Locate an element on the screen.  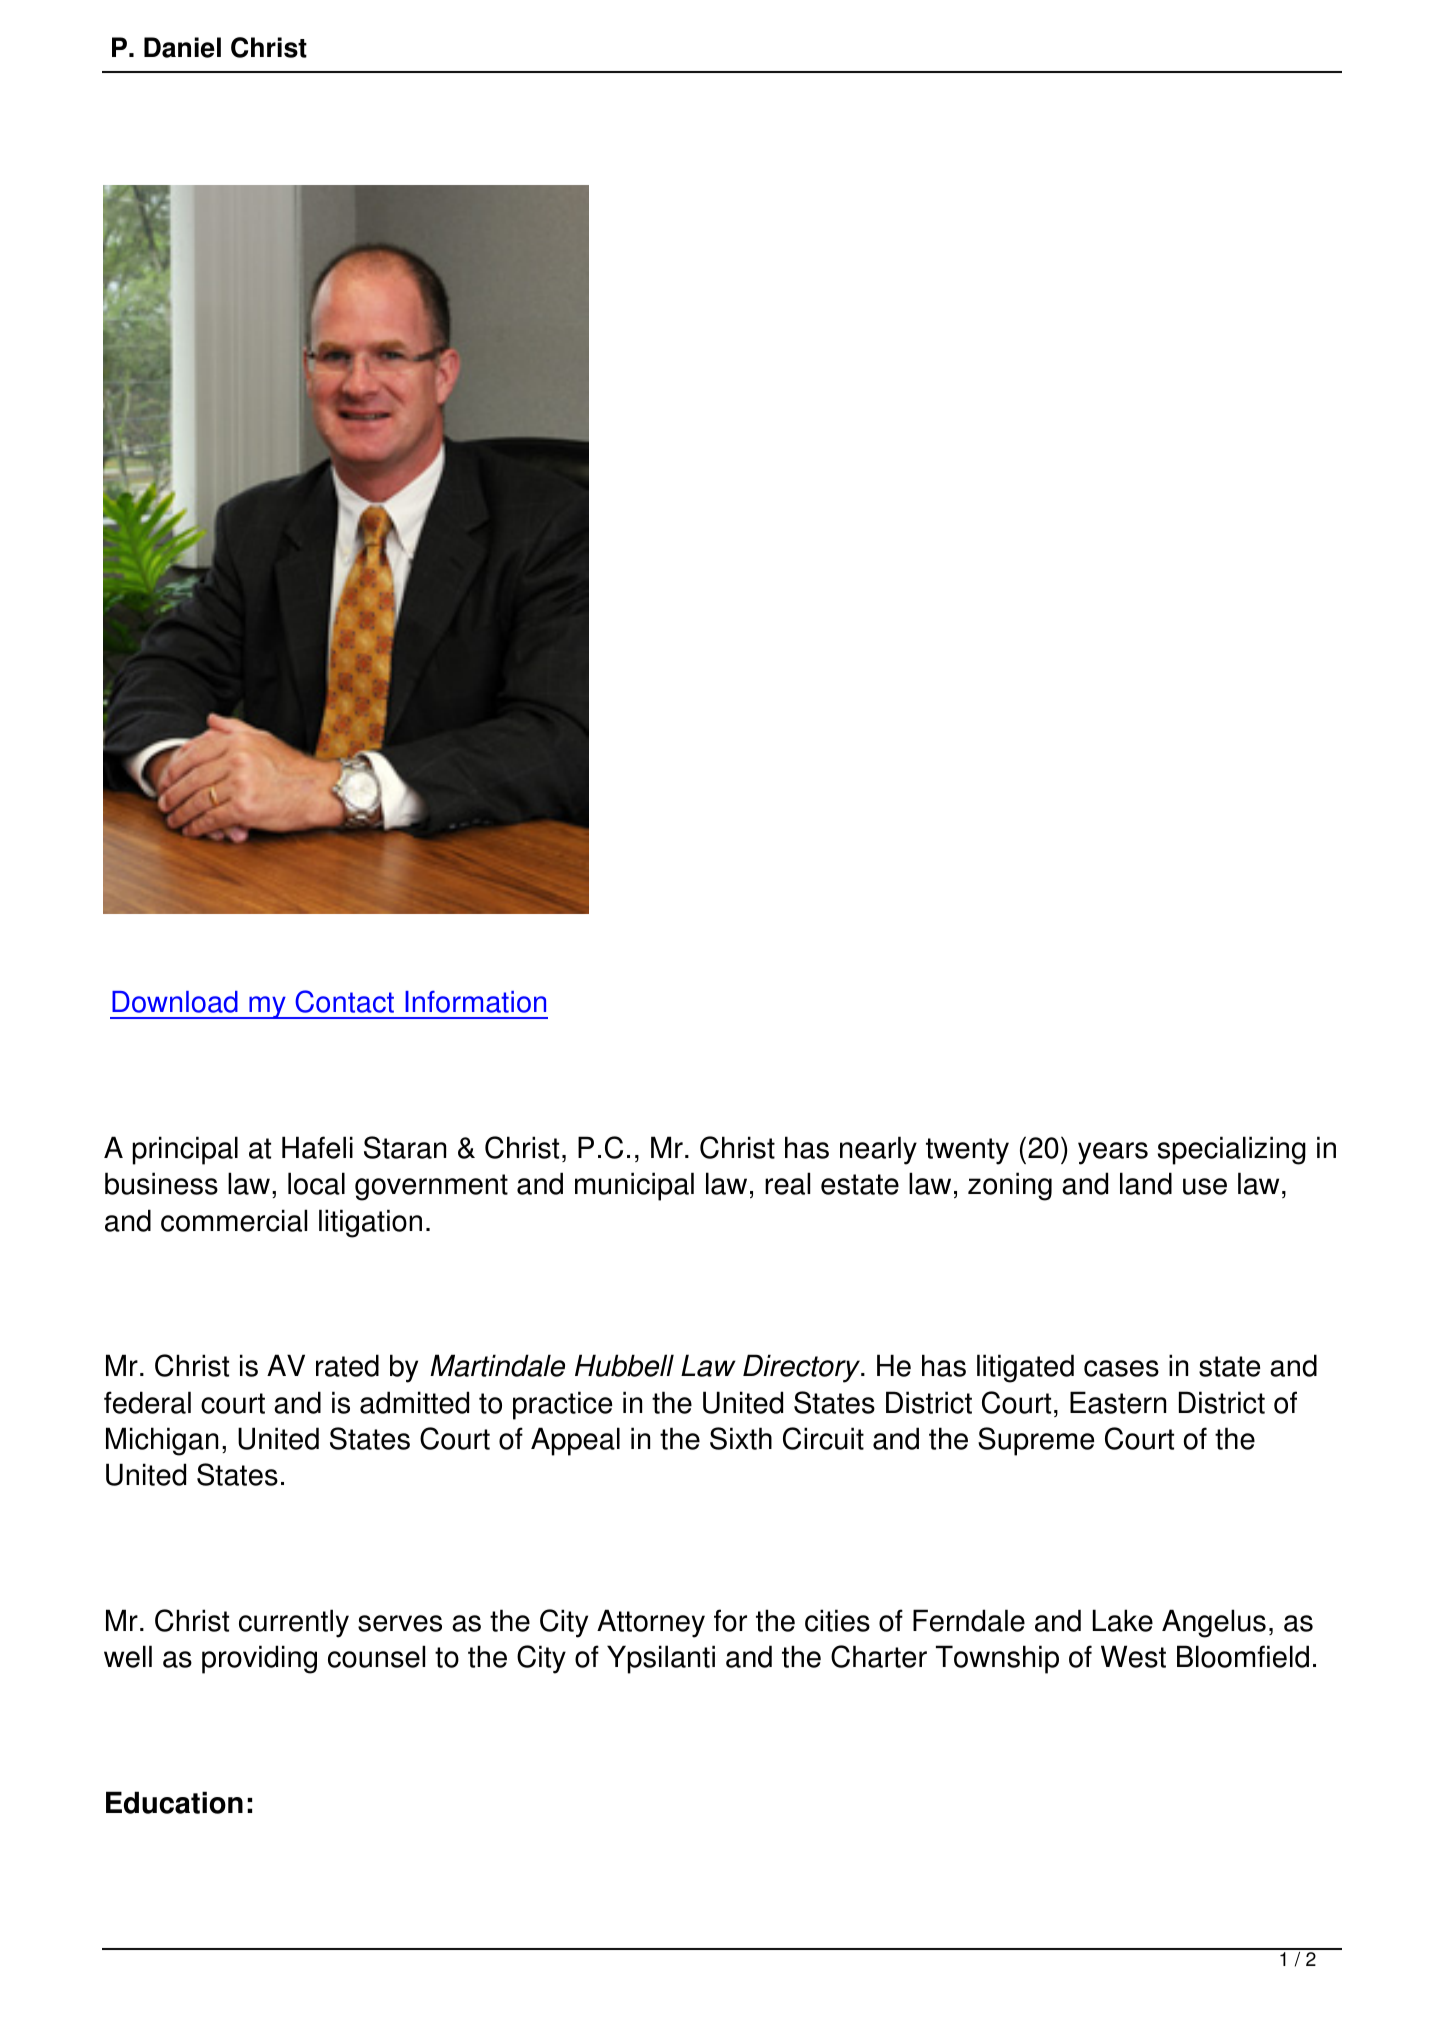
municipal is located at coordinates (634, 1186).
